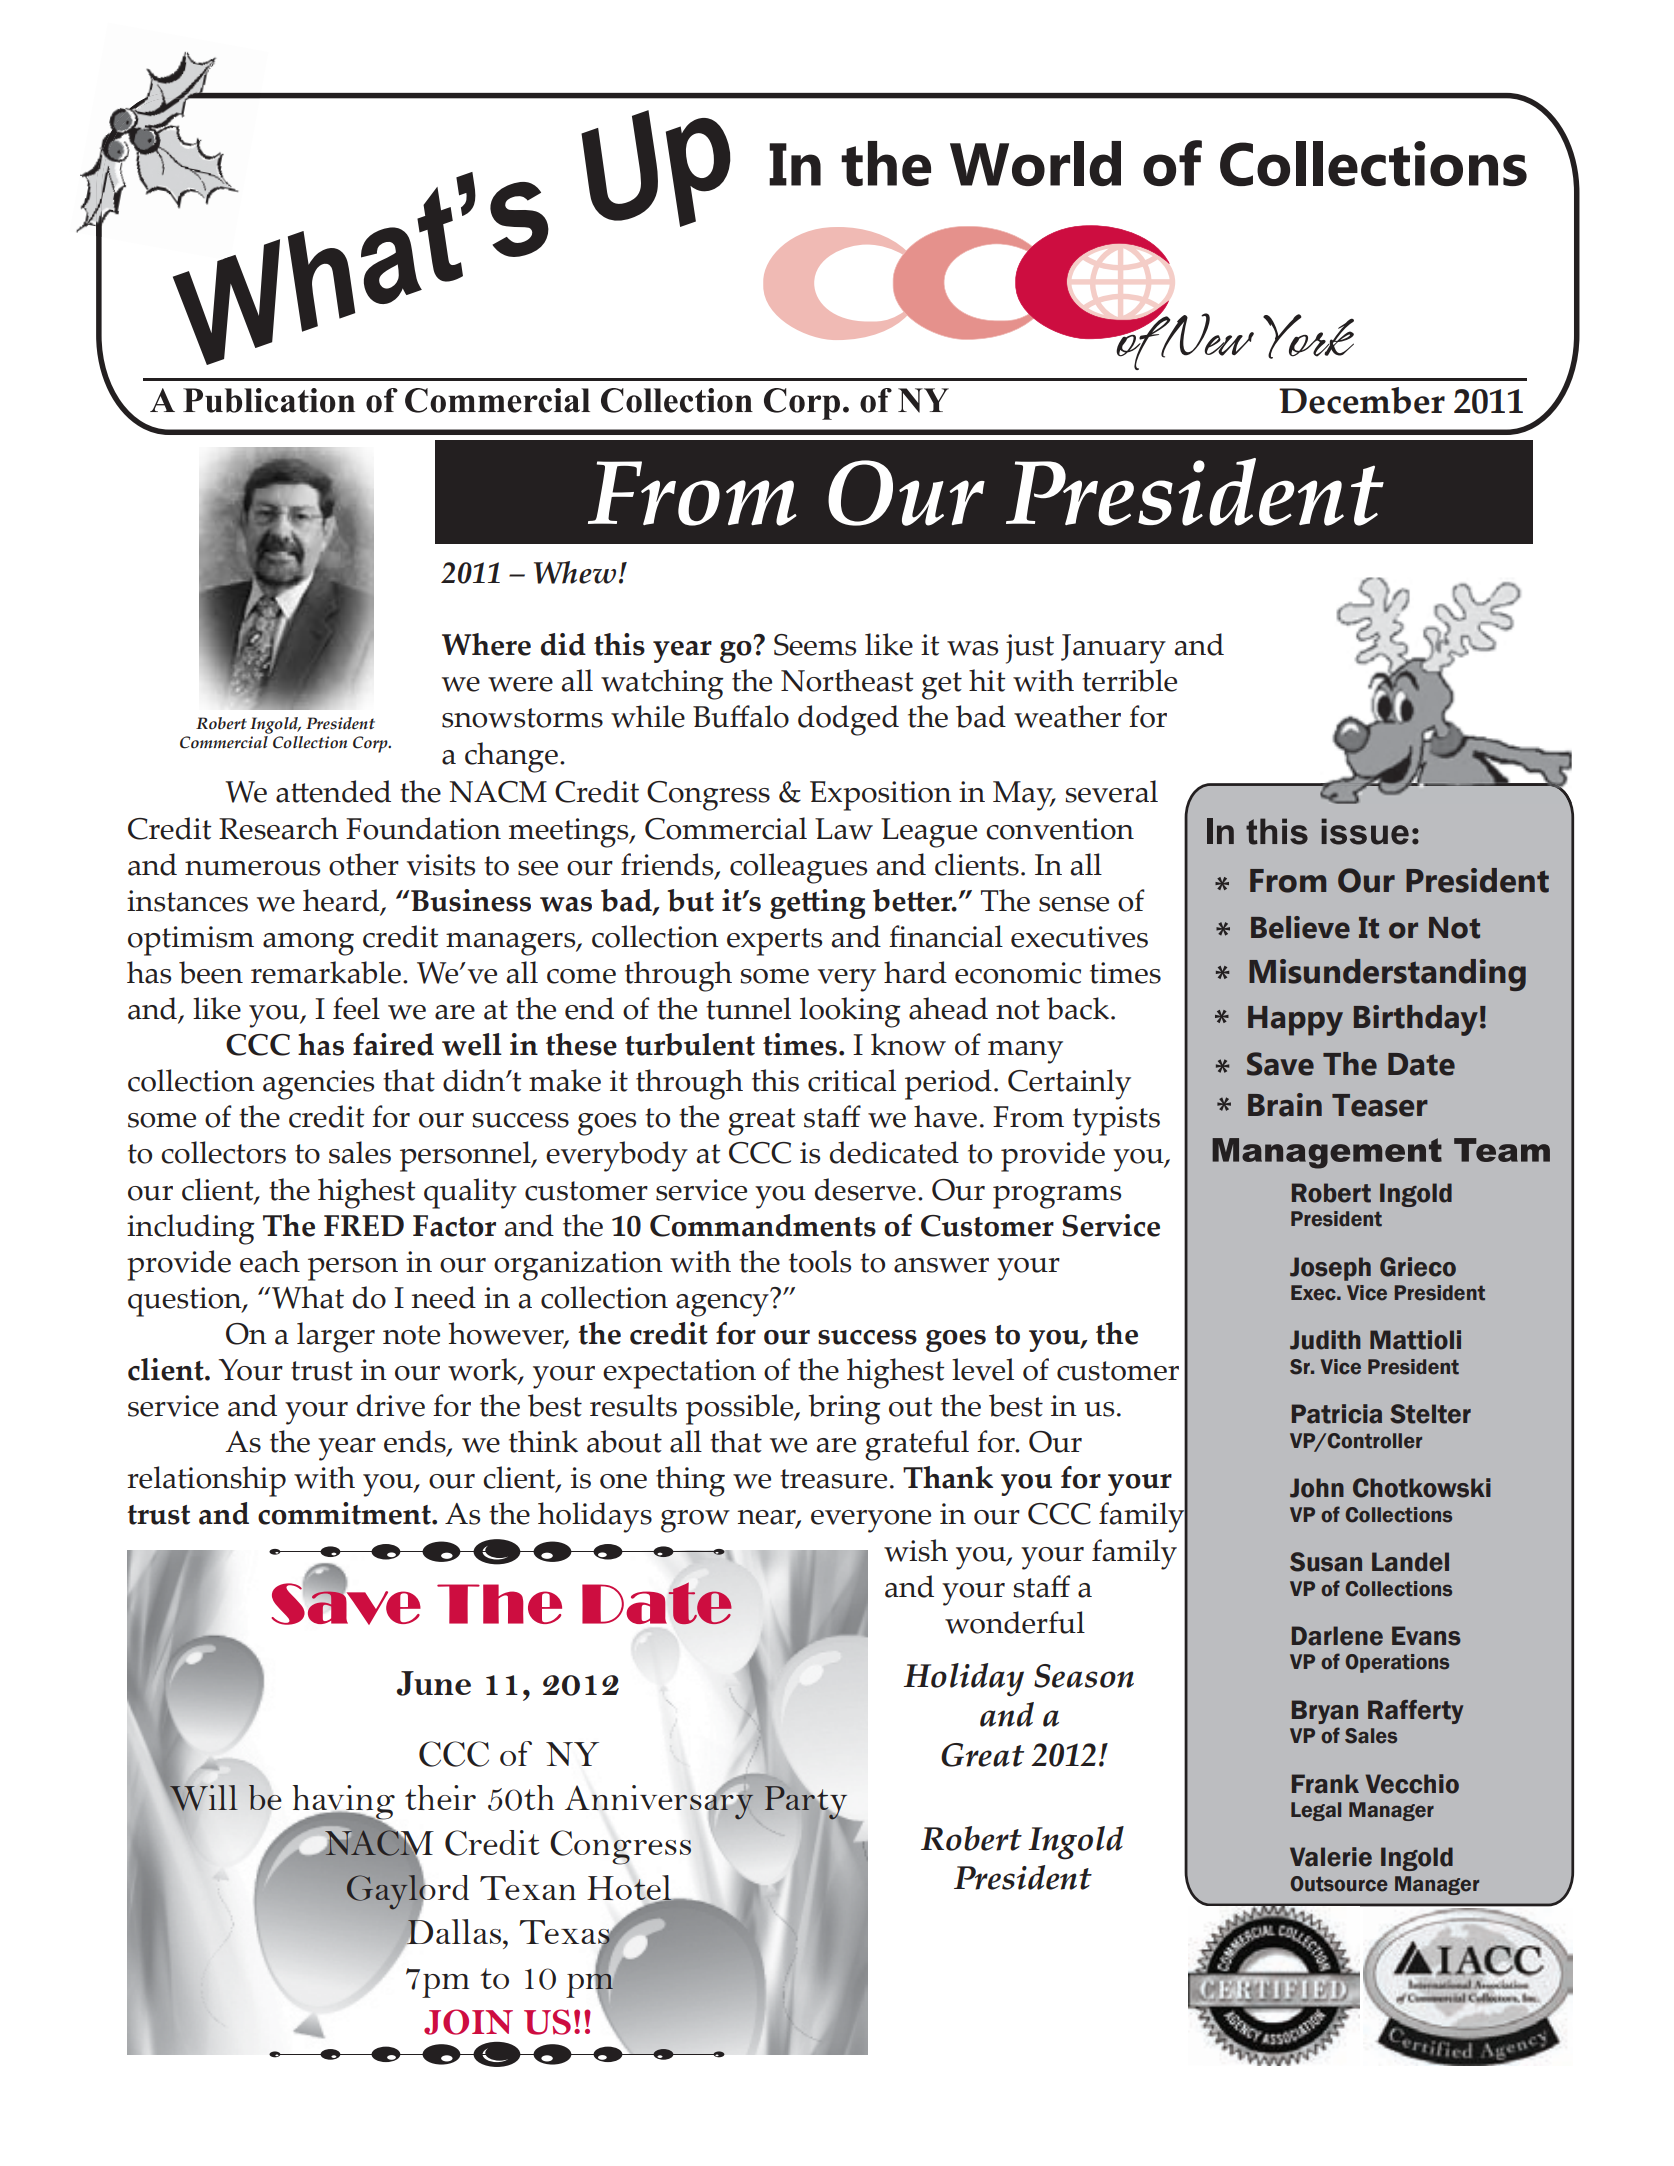  What do you see at coordinates (1308, 336) in the page?
I see `York` at bounding box center [1308, 336].
